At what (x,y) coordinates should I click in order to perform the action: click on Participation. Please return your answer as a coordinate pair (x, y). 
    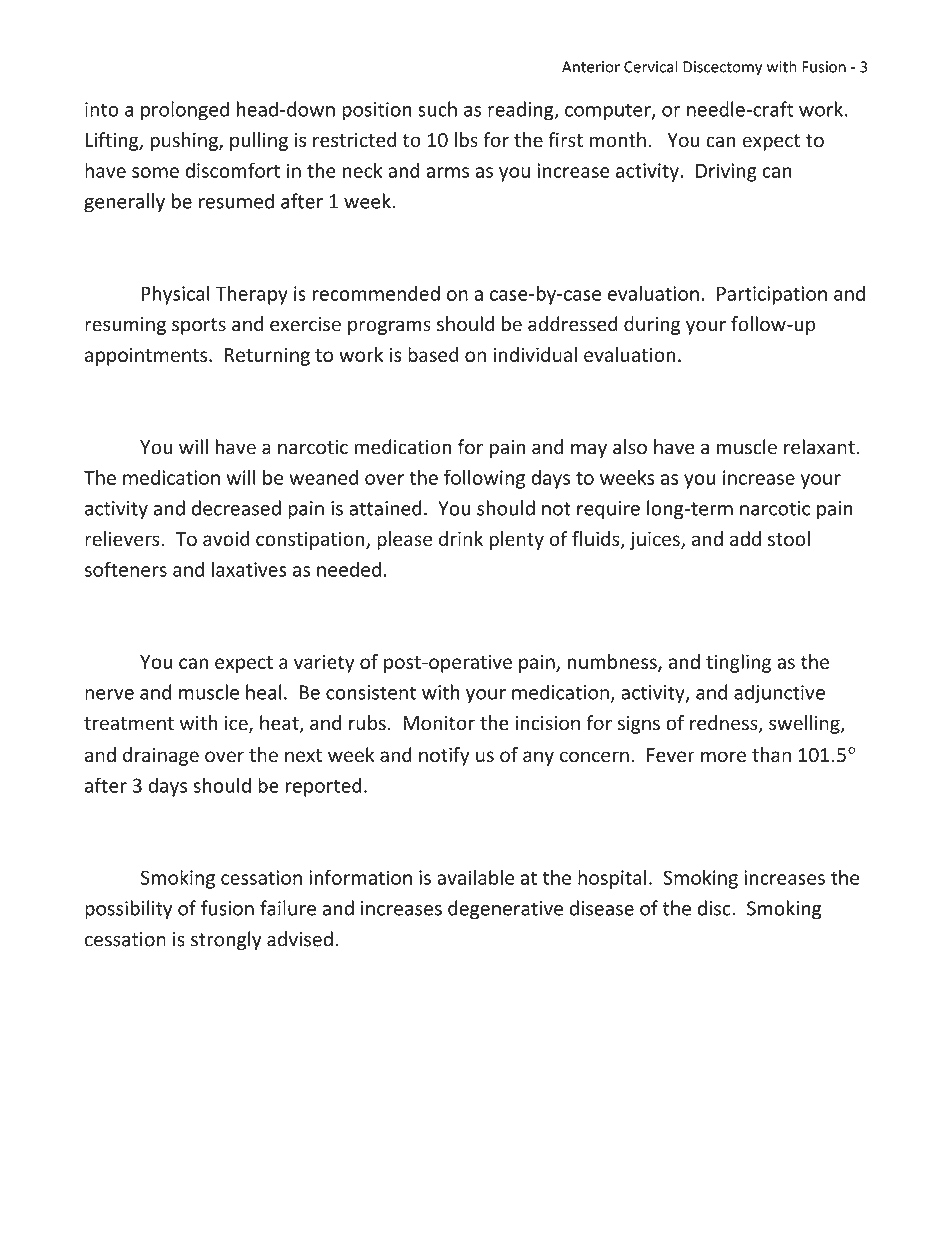
    Looking at the image, I should click on (772, 295).
